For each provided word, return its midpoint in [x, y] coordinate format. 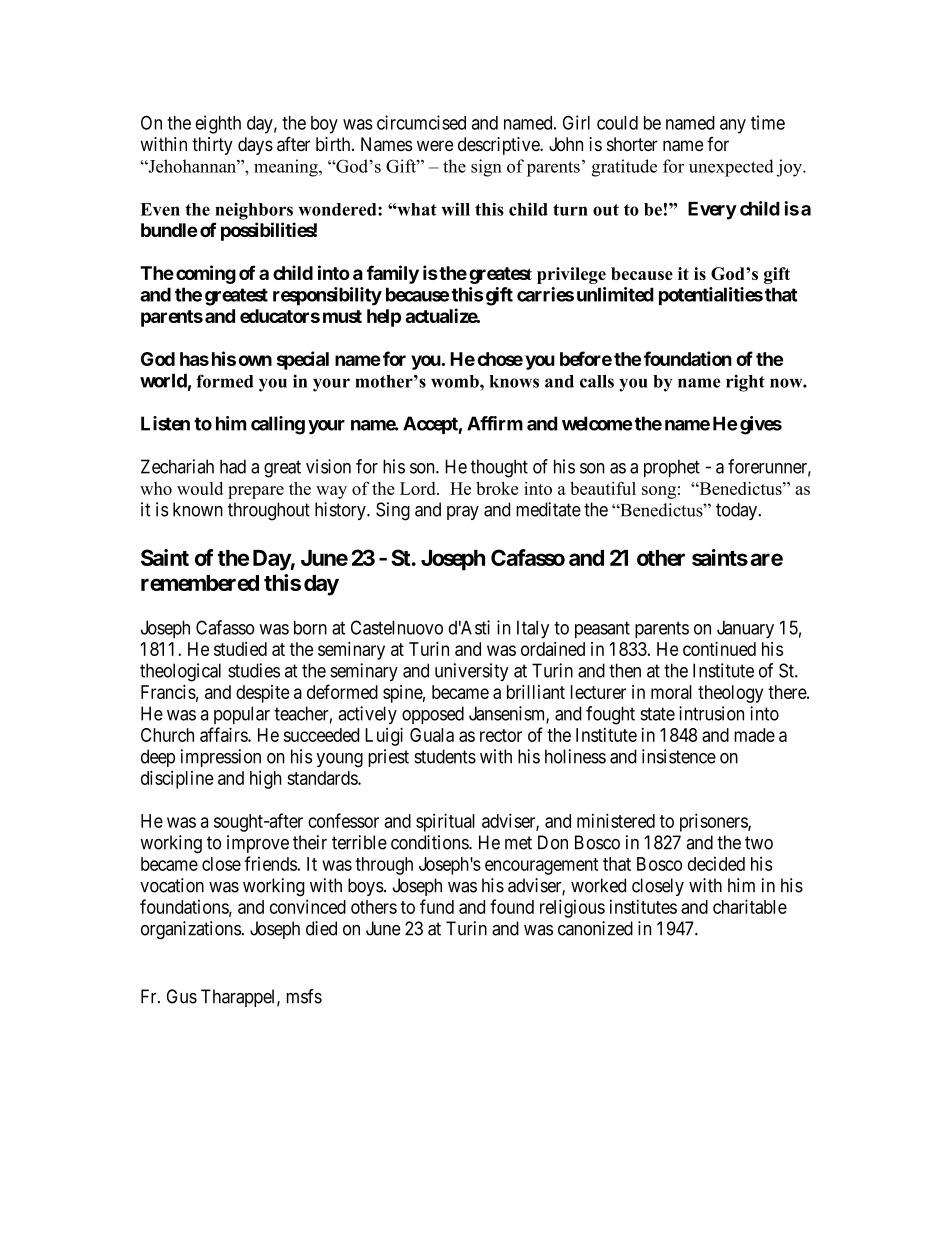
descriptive [499, 146]
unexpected [731, 168]
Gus [182, 996]
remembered [200, 583]
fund [437, 906]
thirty [212, 146]
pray [463, 513]
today [738, 511]
